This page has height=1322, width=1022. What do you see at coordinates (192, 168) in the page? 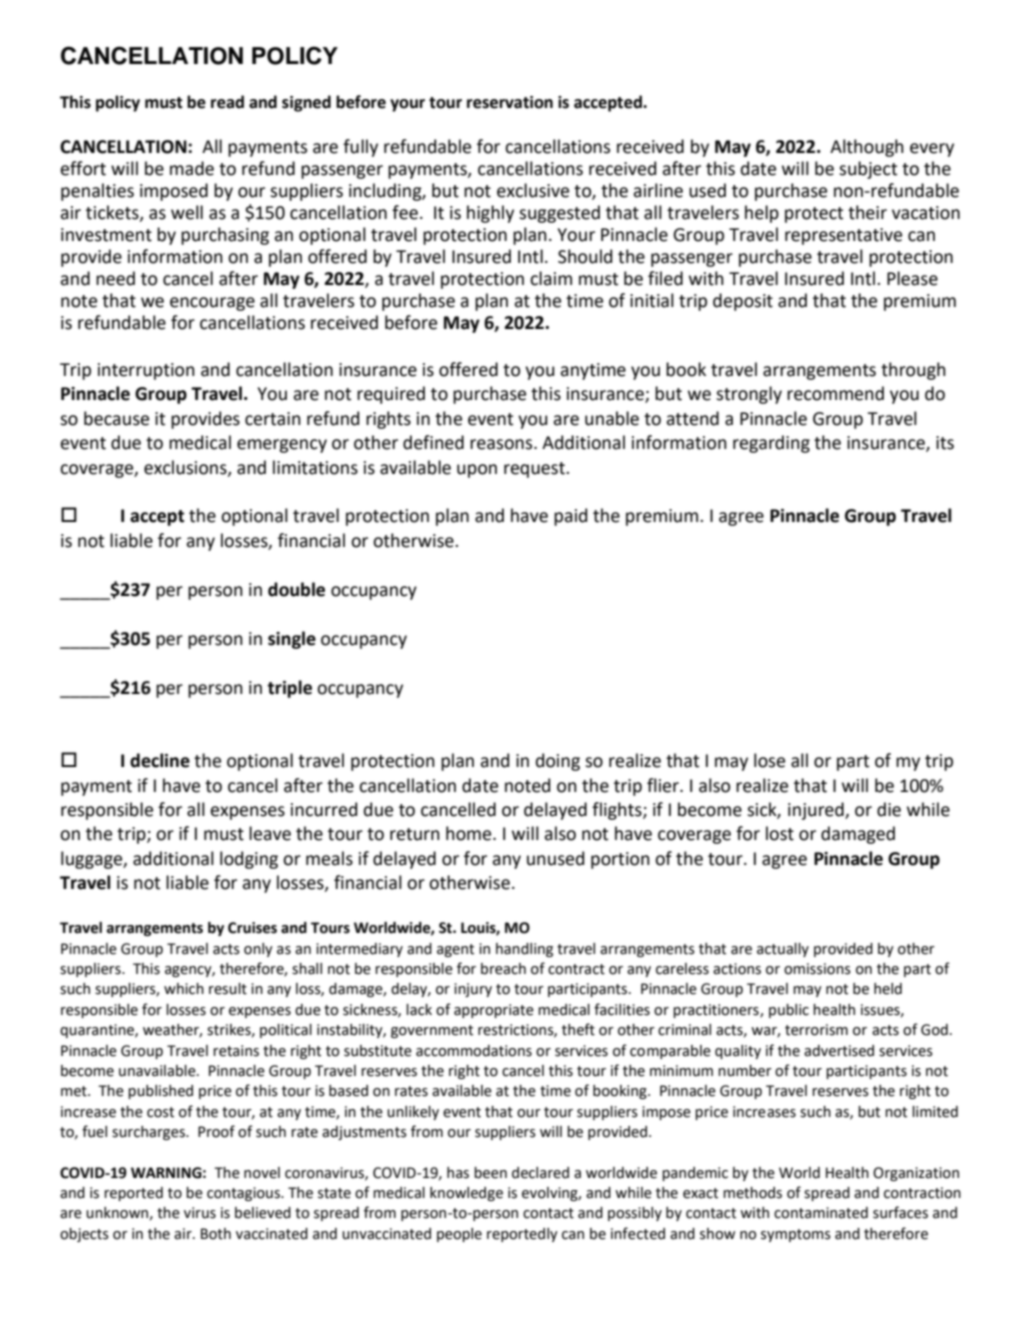
I see `made` at bounding box center [192, 168].
